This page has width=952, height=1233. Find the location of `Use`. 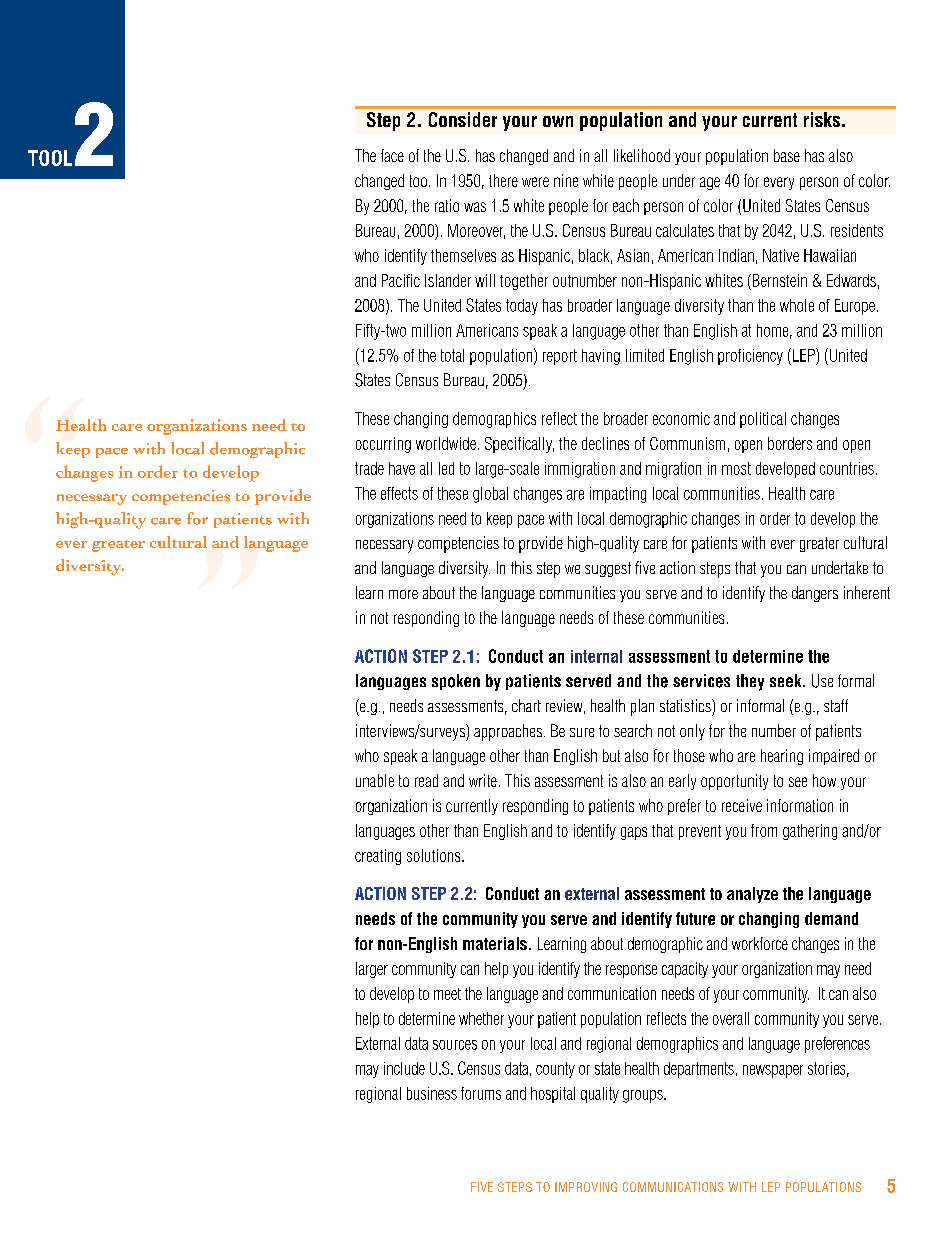

Use is located at coordinates (822, 681).
